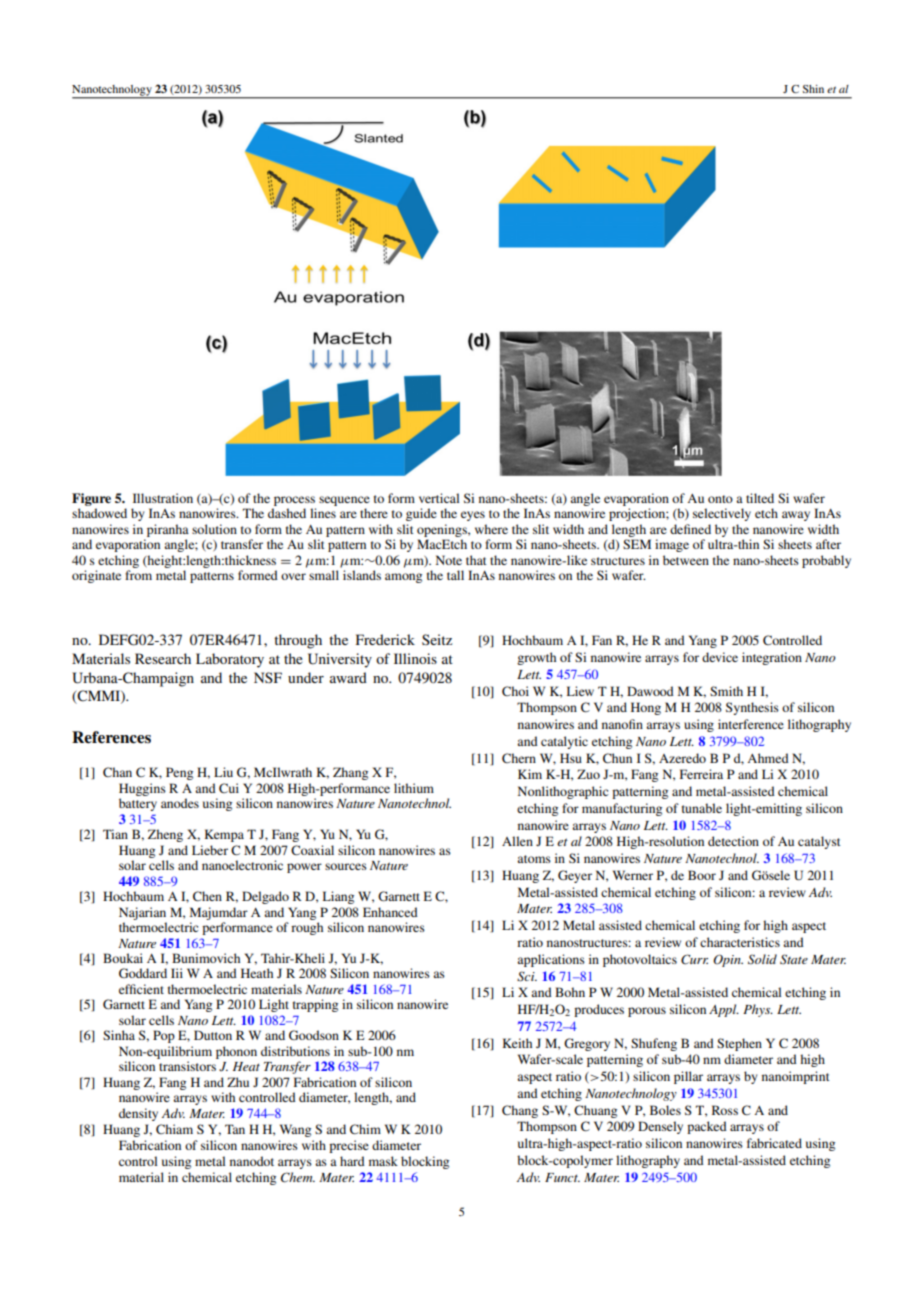  I want to click on Seitz, so click(437, 639).
